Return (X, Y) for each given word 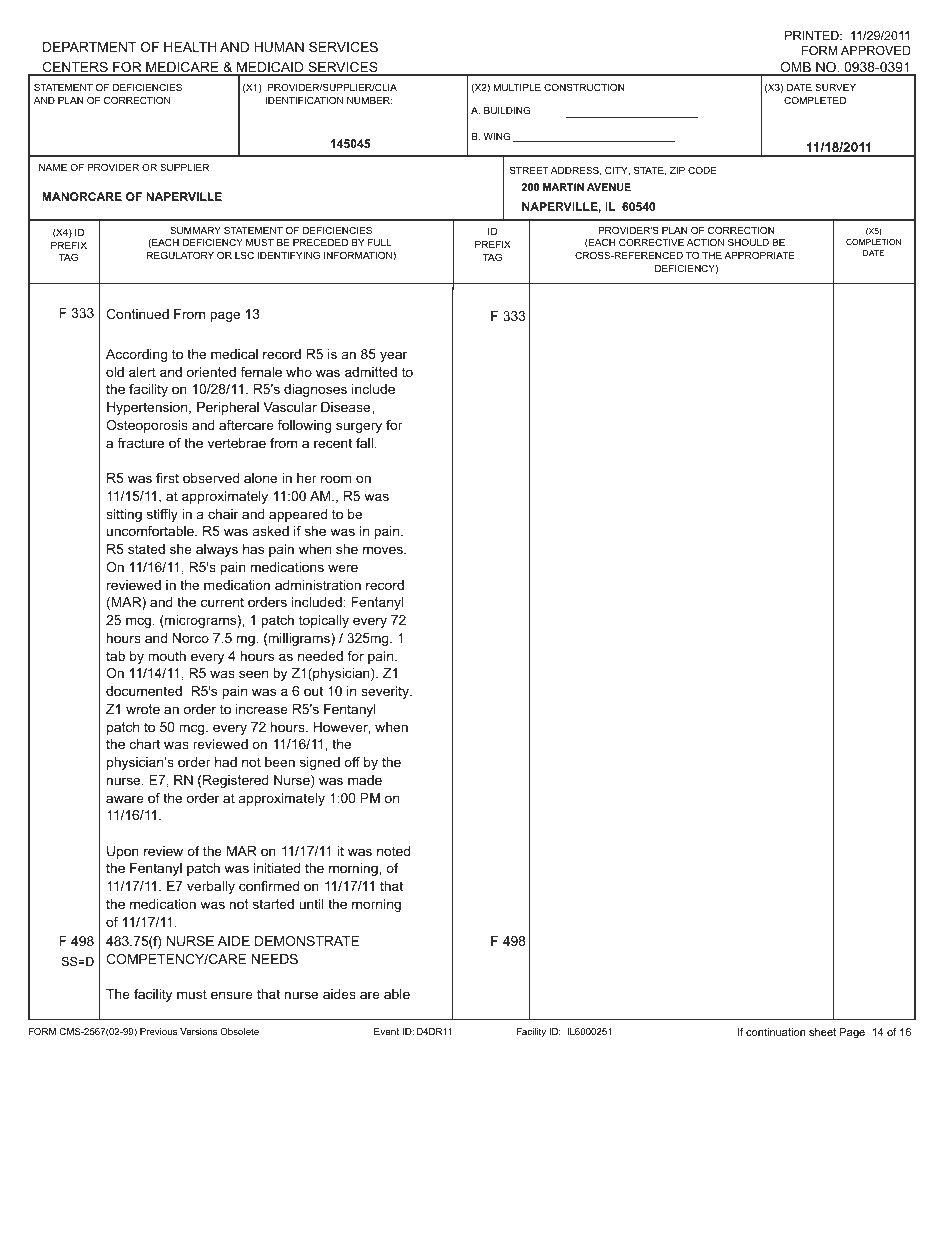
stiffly (162, 515)
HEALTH (190, 47)
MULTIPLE (517, 87)
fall (364, 443)
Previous (158, 1031)
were (343, 568)
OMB (795, 68)
